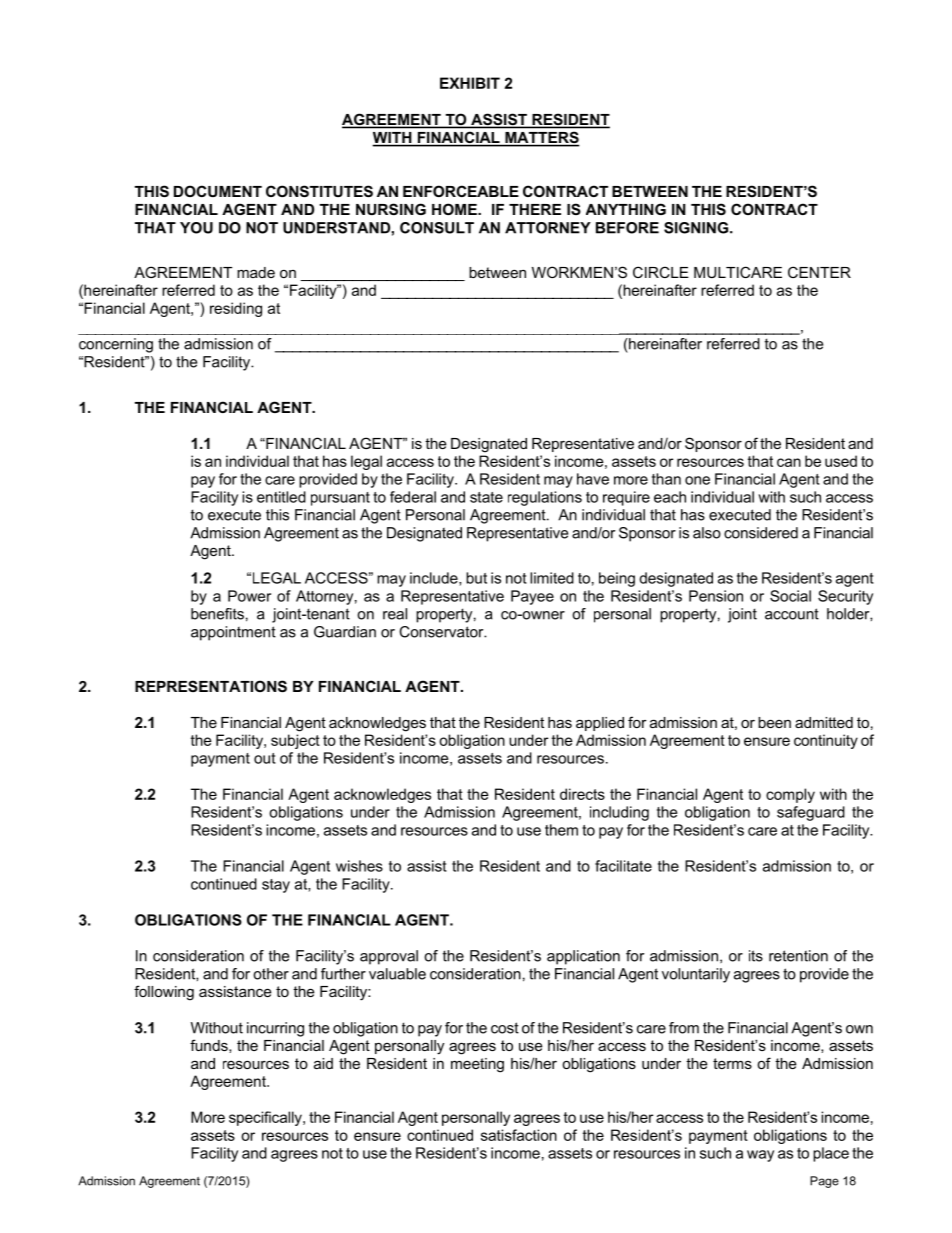  Describe the element at coordinates (218, 191) in the image. I see `DOCUMENT` at that location.
